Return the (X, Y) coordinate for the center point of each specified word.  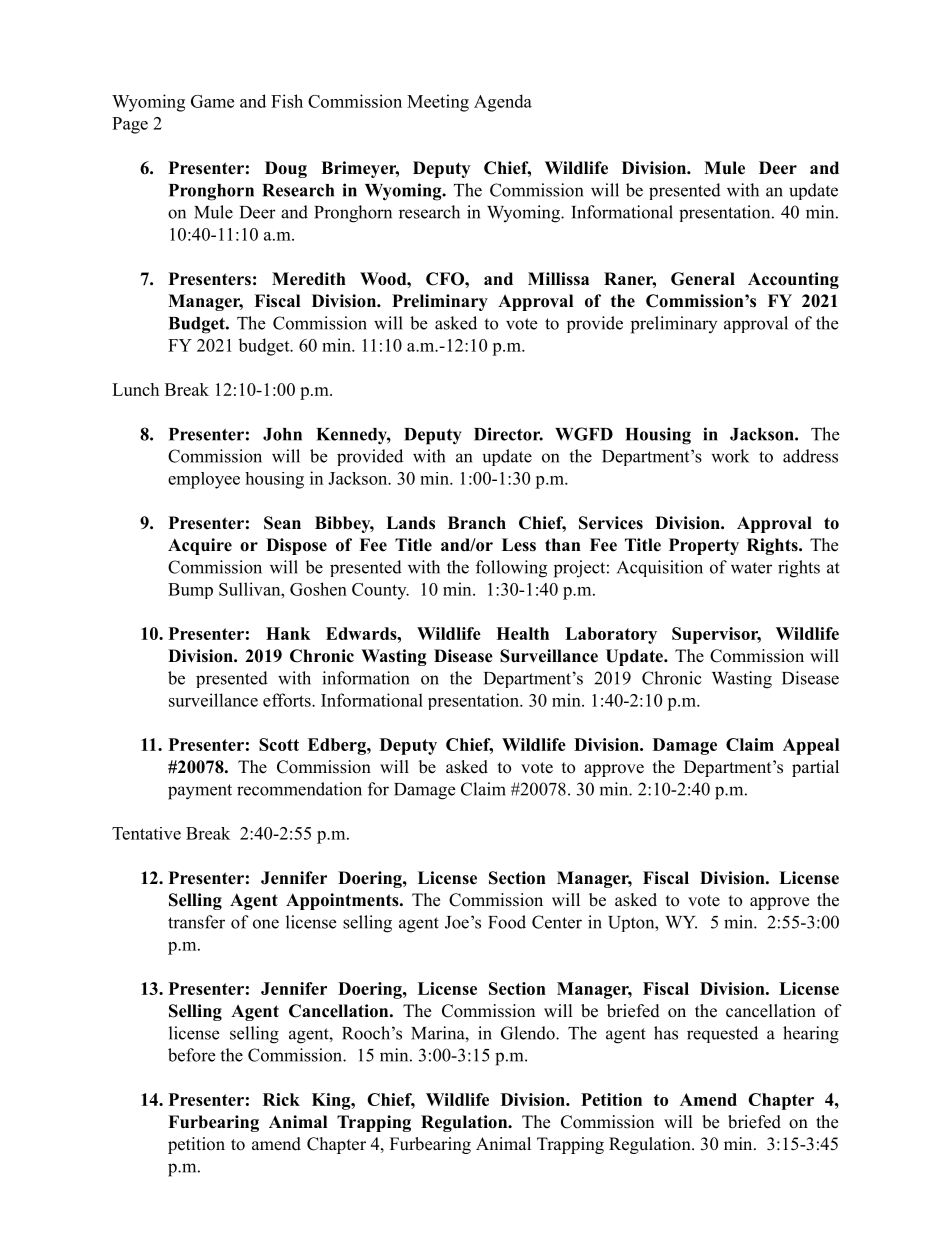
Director (508, 434)
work (730, 456)
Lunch (135, 389)
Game (212, 101)
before (191, 1055)
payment (200, 792)
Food (507, 922)
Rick (281, 1099)
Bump (190, 591)
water (751, 568)
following (511, 569)
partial (815, 768)
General (703, 279)
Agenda (503, 103)
